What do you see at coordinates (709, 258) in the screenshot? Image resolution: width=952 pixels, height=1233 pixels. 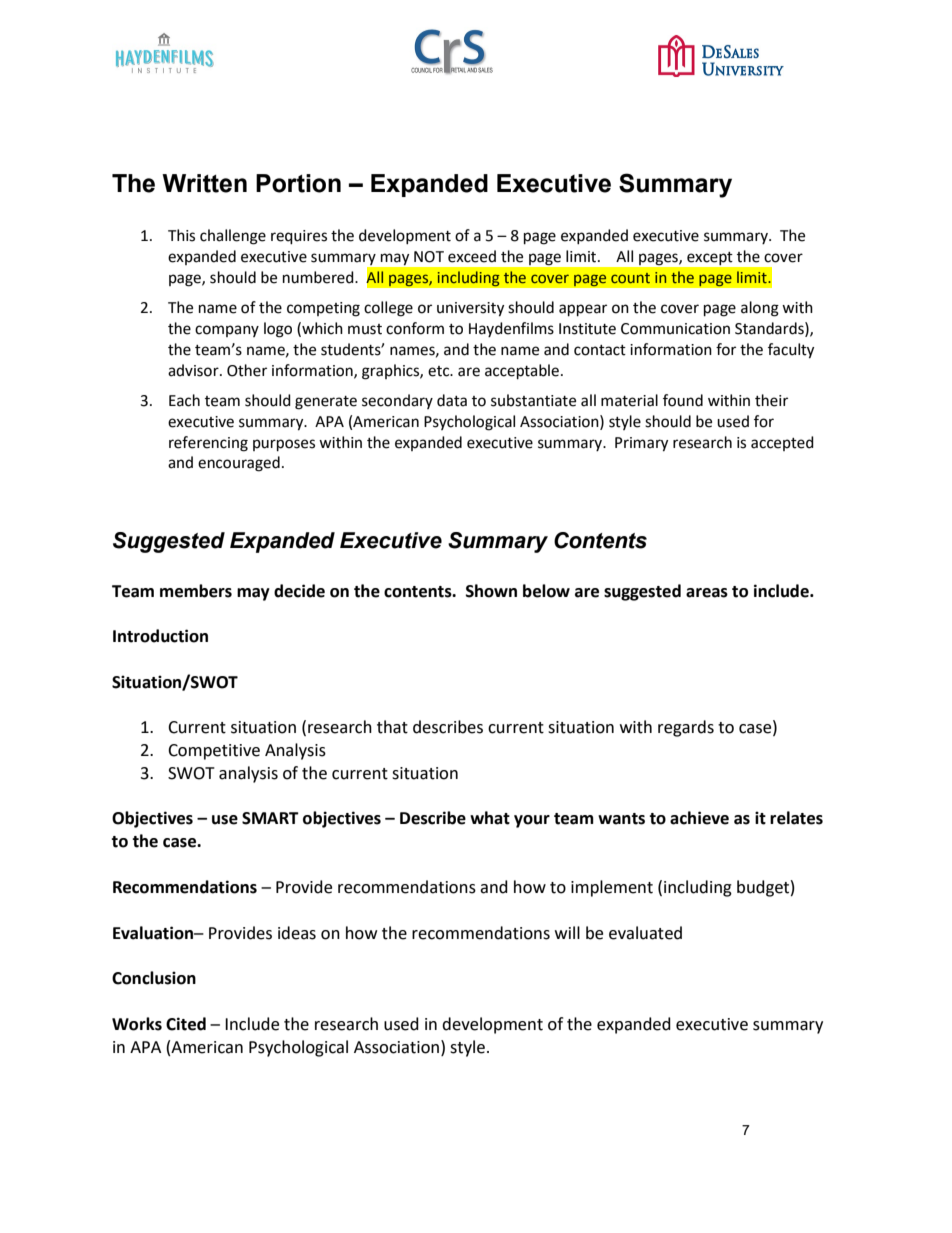 I see `except` at bounding box center [709, 258].
